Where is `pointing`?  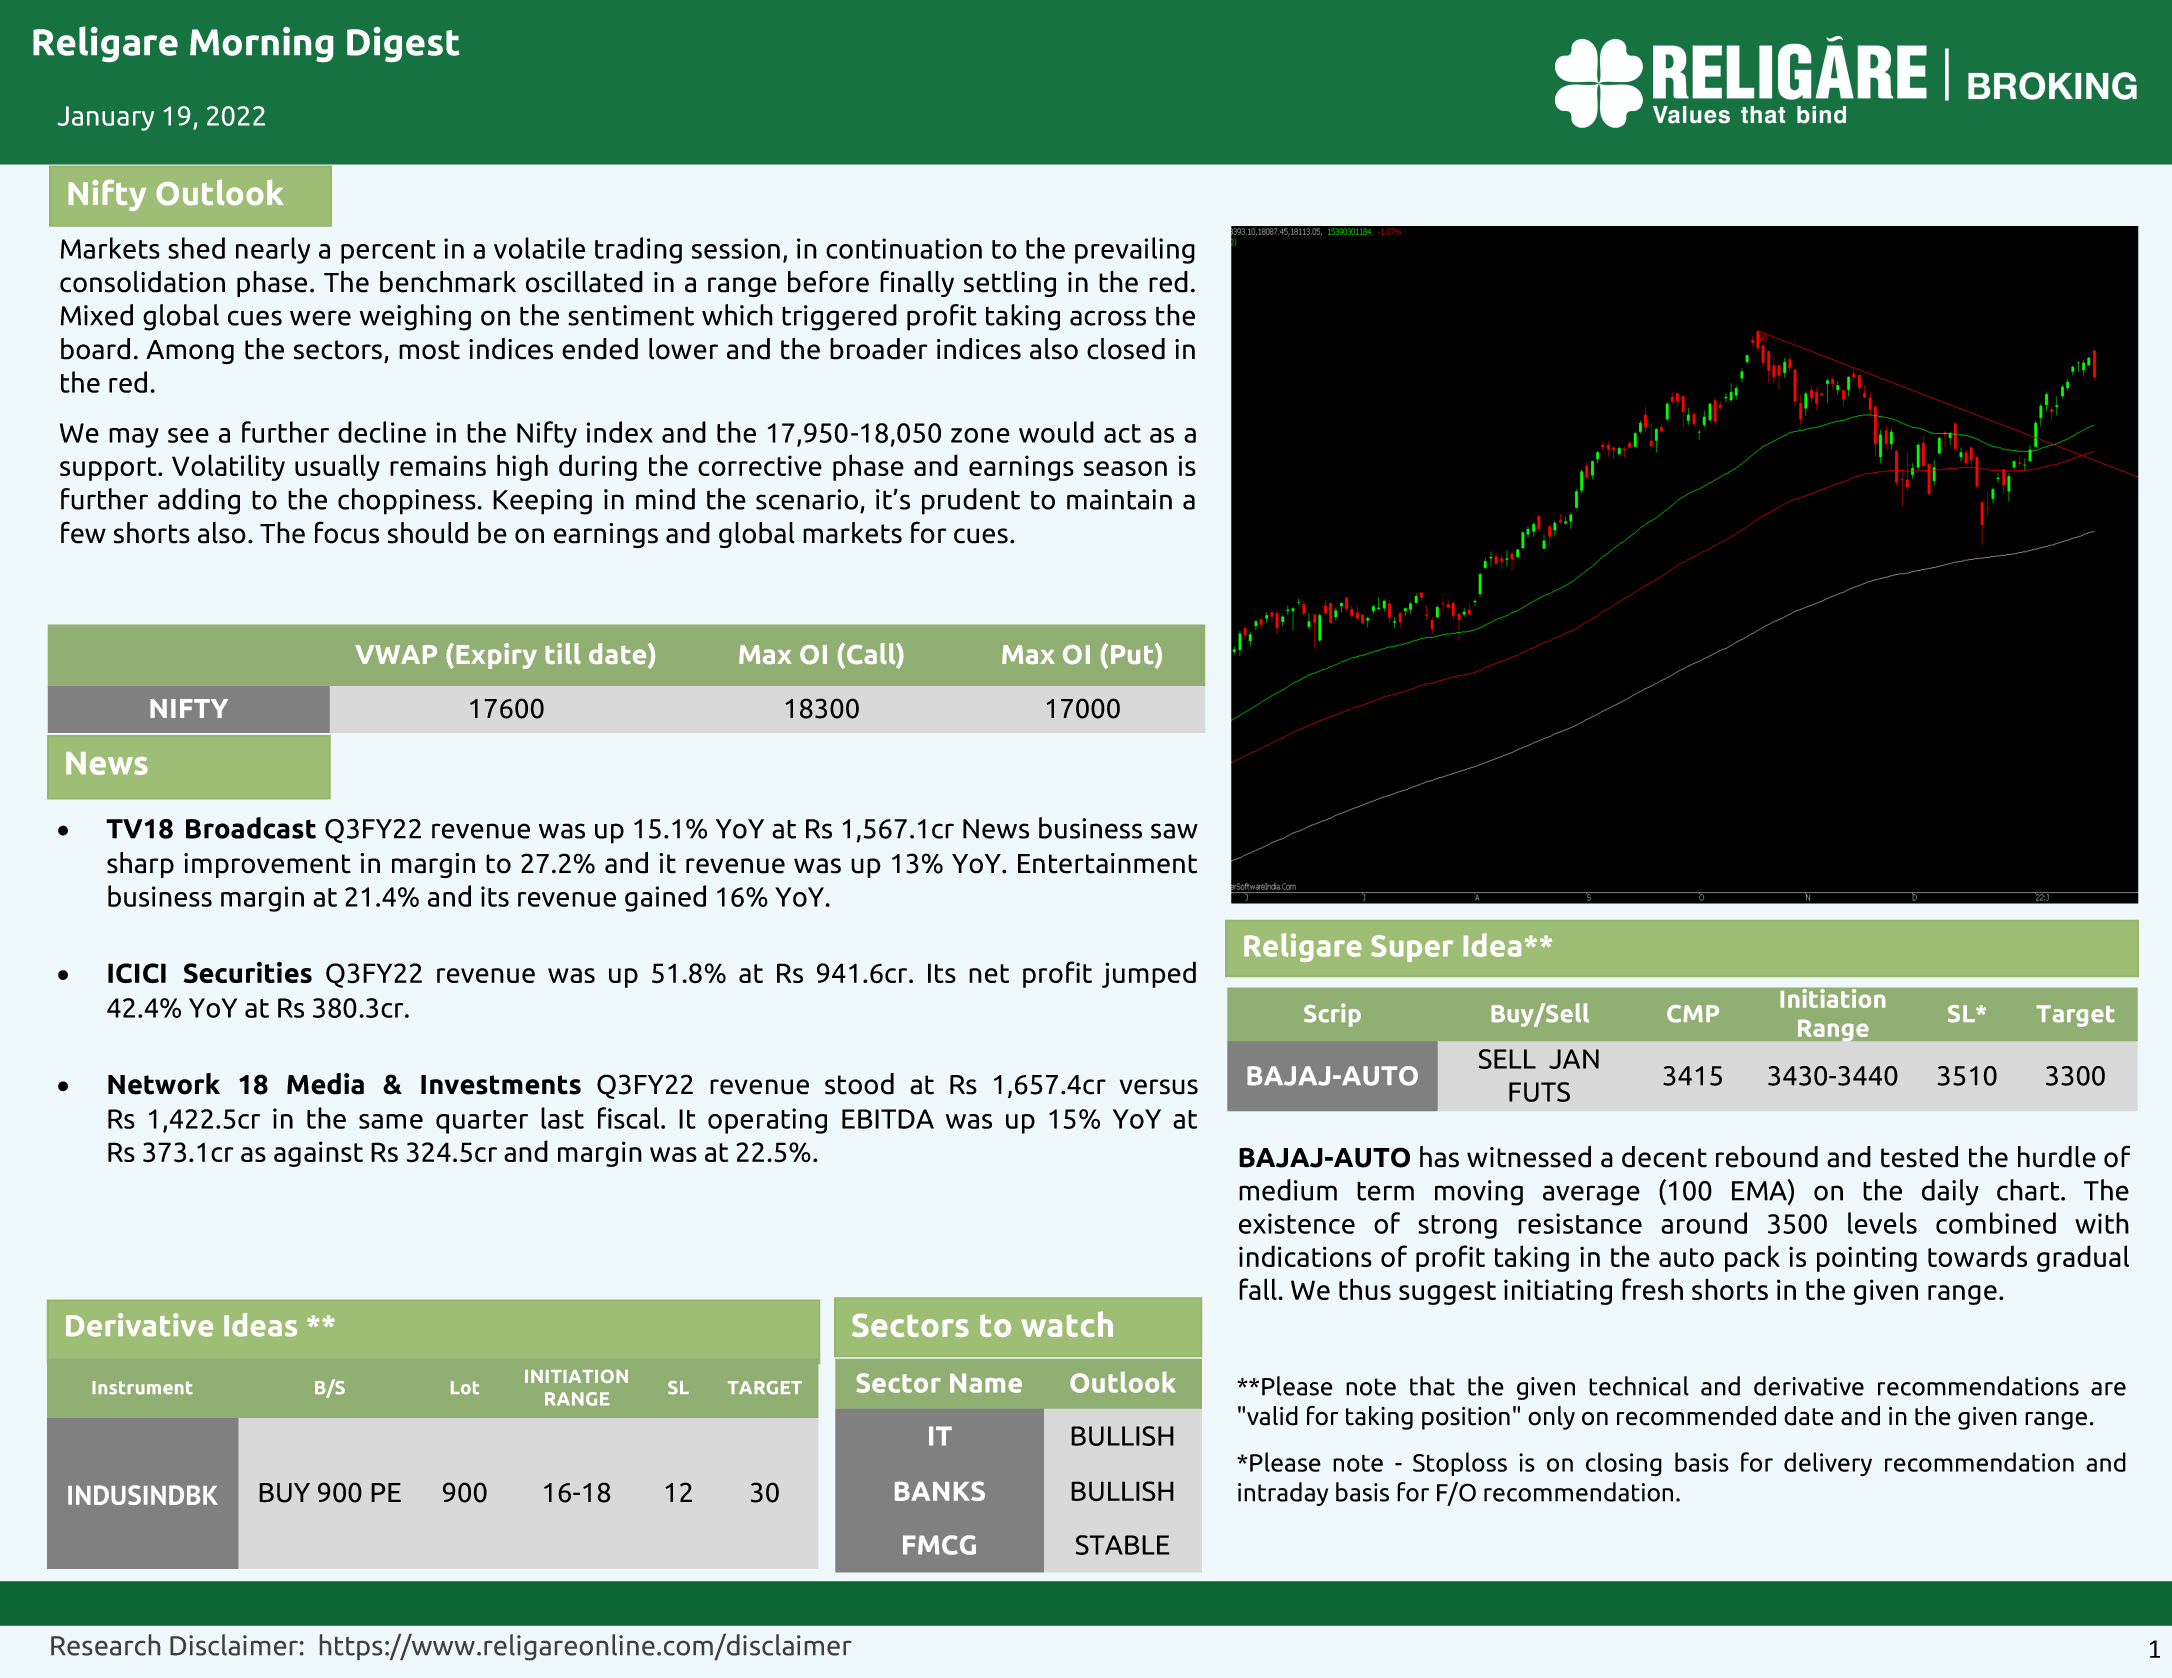
pointing is located at coordinates (1867, 1259).
